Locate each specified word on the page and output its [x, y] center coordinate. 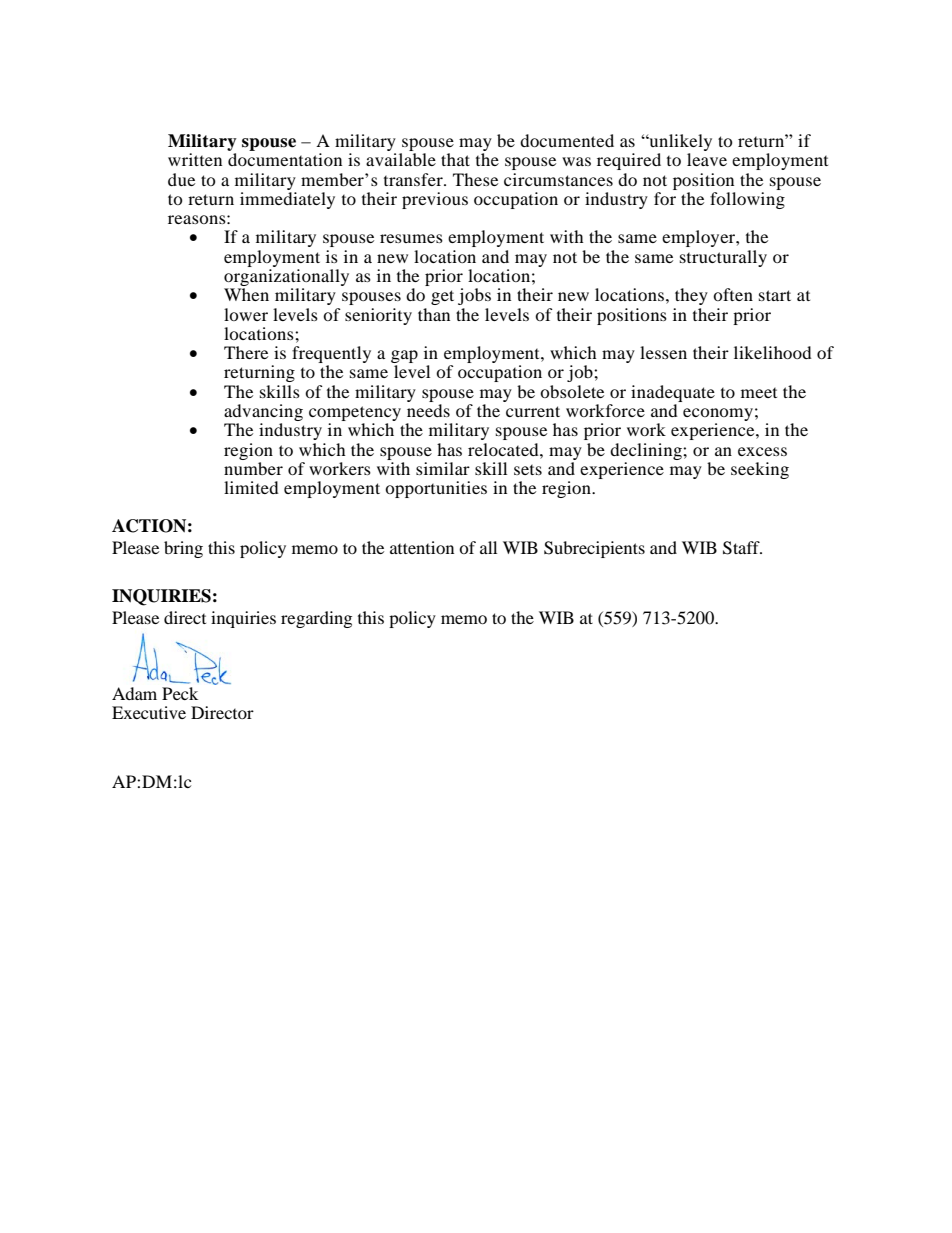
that [455, 159]
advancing [263, 414]
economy [718, 416]
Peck [180, 693]
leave [707, 159]
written [195, 159]
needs [428, 410]
